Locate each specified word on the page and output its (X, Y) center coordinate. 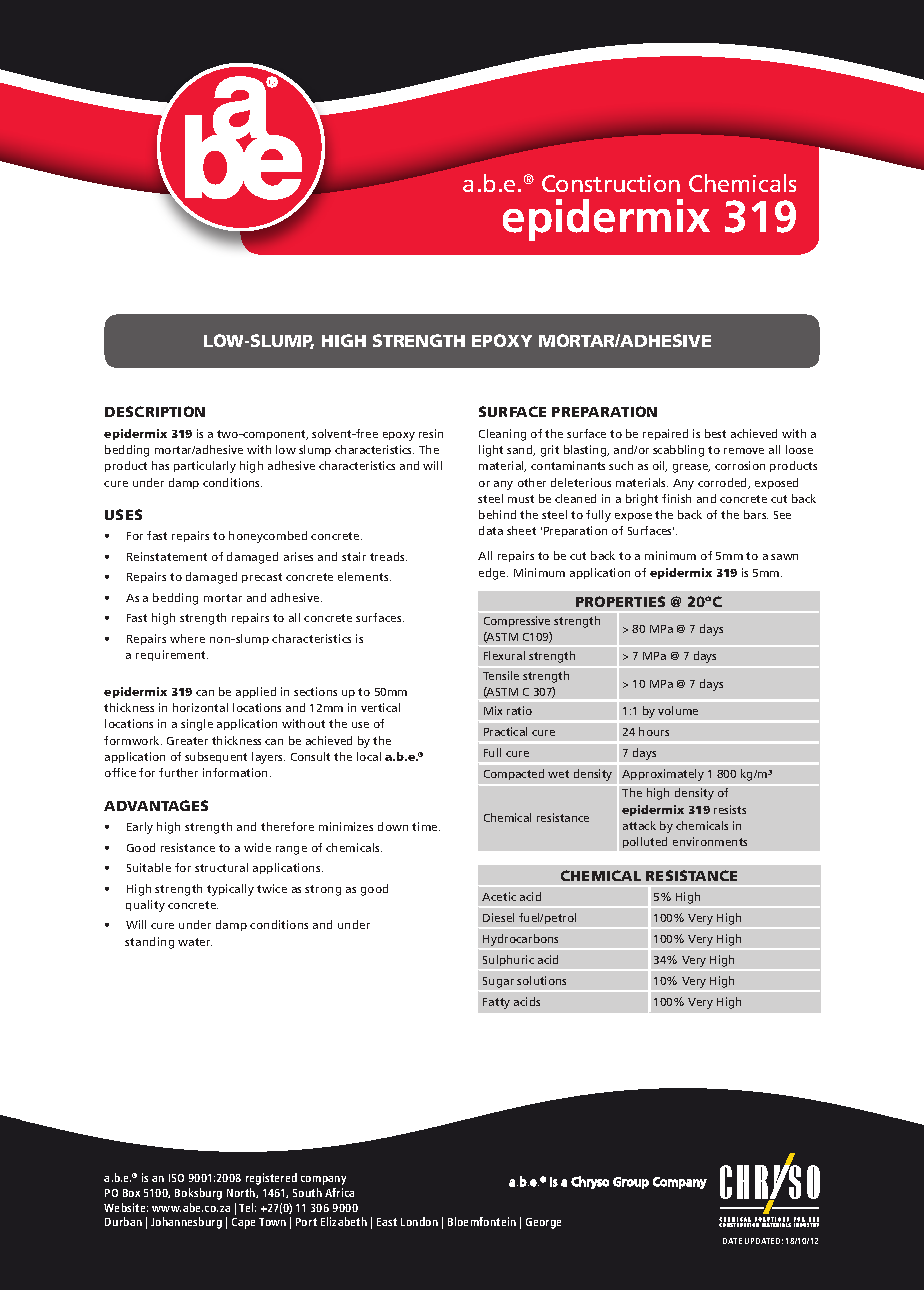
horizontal (200, 707)
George (543, 1223)
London (419, 1221)
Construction (611, 183)
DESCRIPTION (155, 411)
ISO (176, 1178)
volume (678, 710)
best (715, 433)
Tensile (501, 675)
